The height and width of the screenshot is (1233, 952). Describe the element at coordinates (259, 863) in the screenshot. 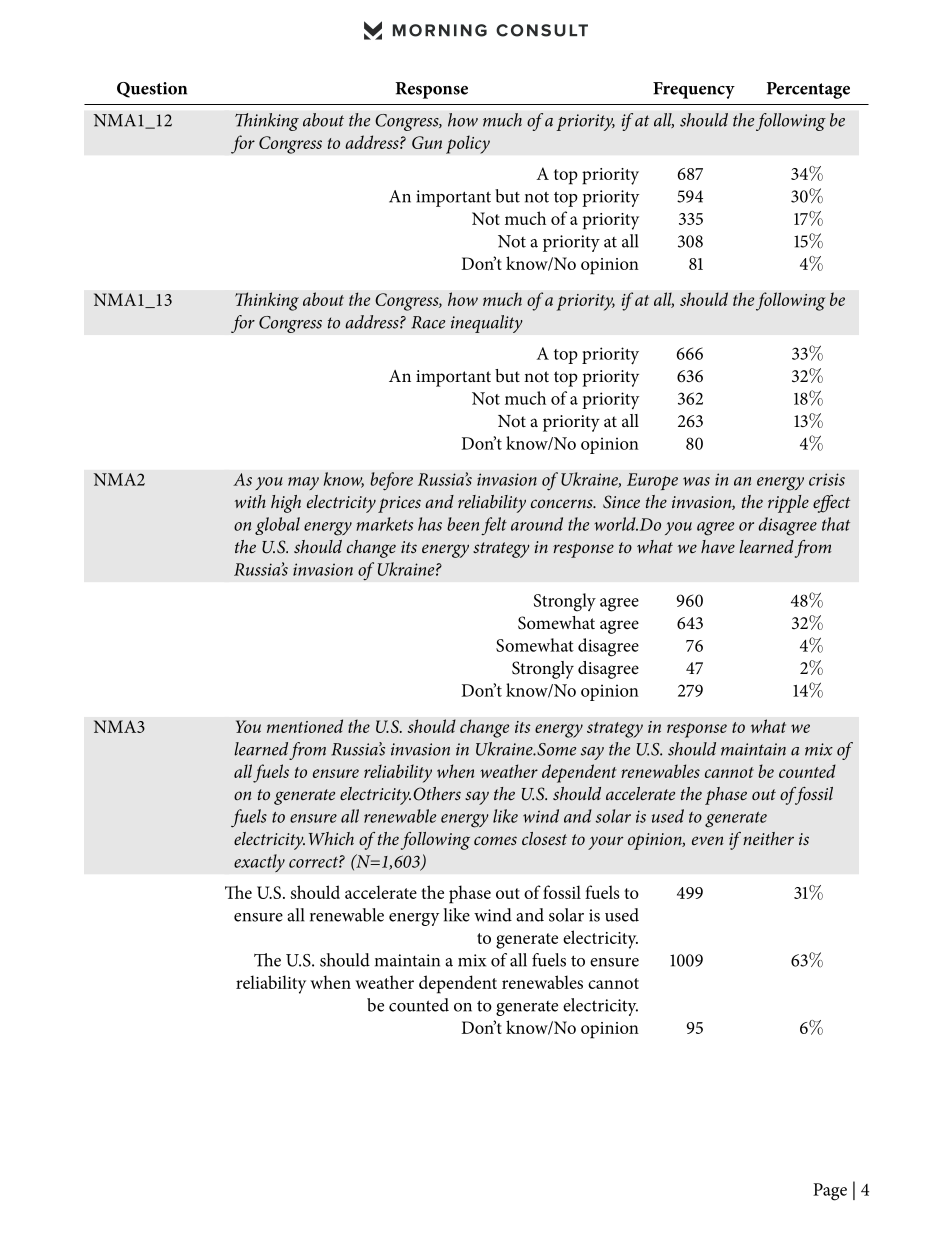

I see `exactly` at that location.
